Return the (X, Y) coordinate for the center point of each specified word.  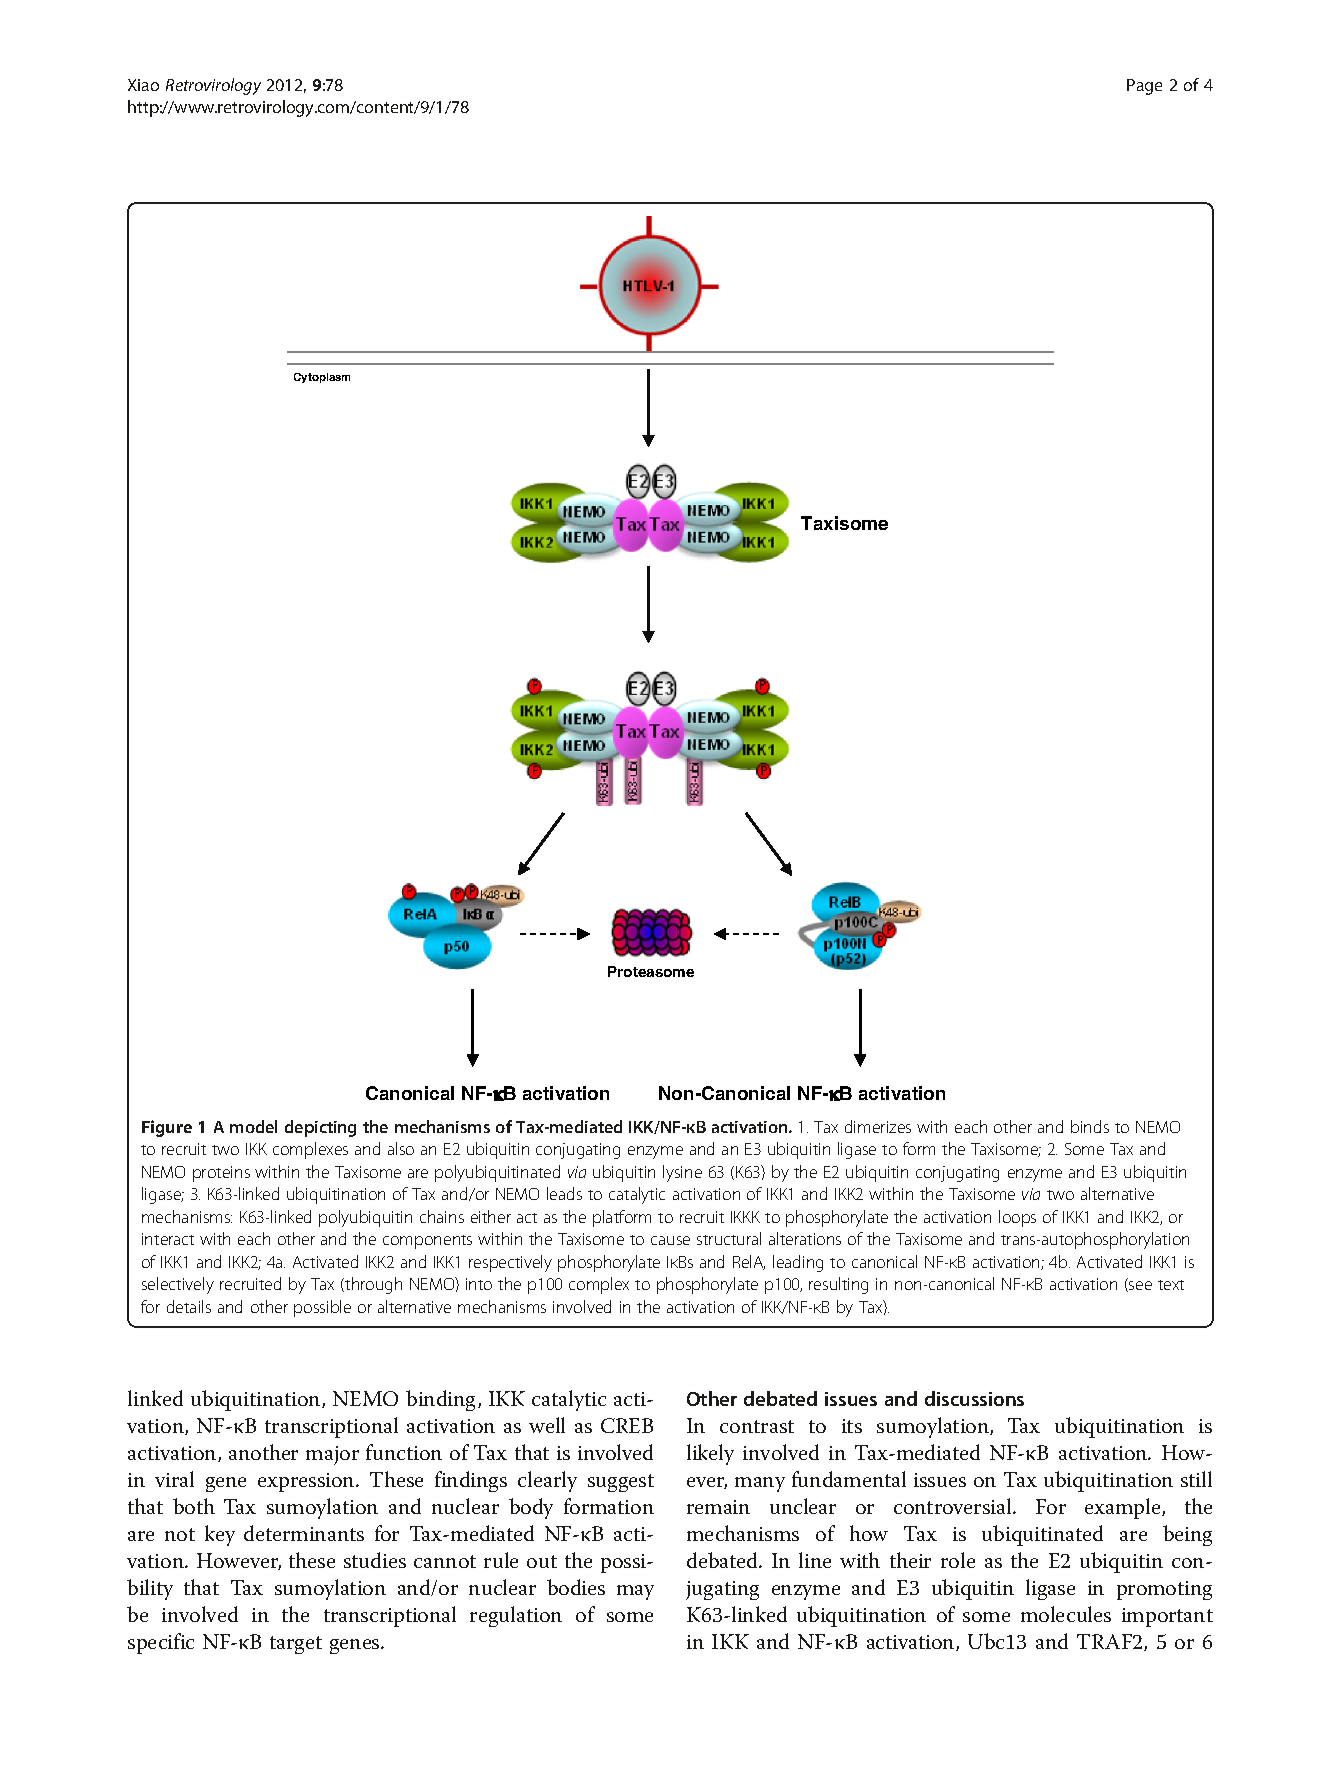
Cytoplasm (322, 378)
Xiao (143, 85)
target (296, 1645)
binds (1090, 1126)
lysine (682, 1173)
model (253, 1126)
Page (1144, 87)
